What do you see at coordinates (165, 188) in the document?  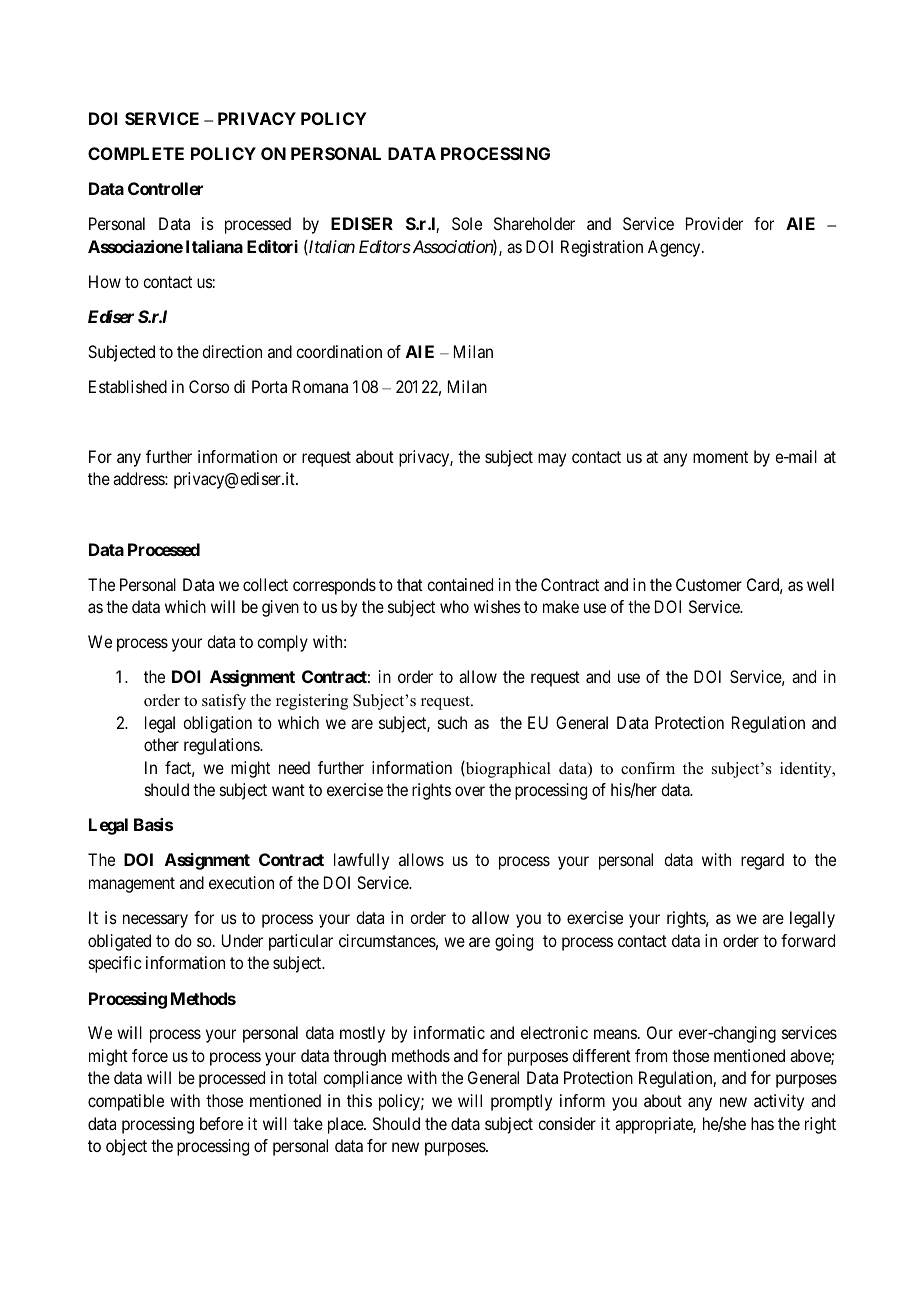 I see `Controller` at bounding box center [165, 188].
